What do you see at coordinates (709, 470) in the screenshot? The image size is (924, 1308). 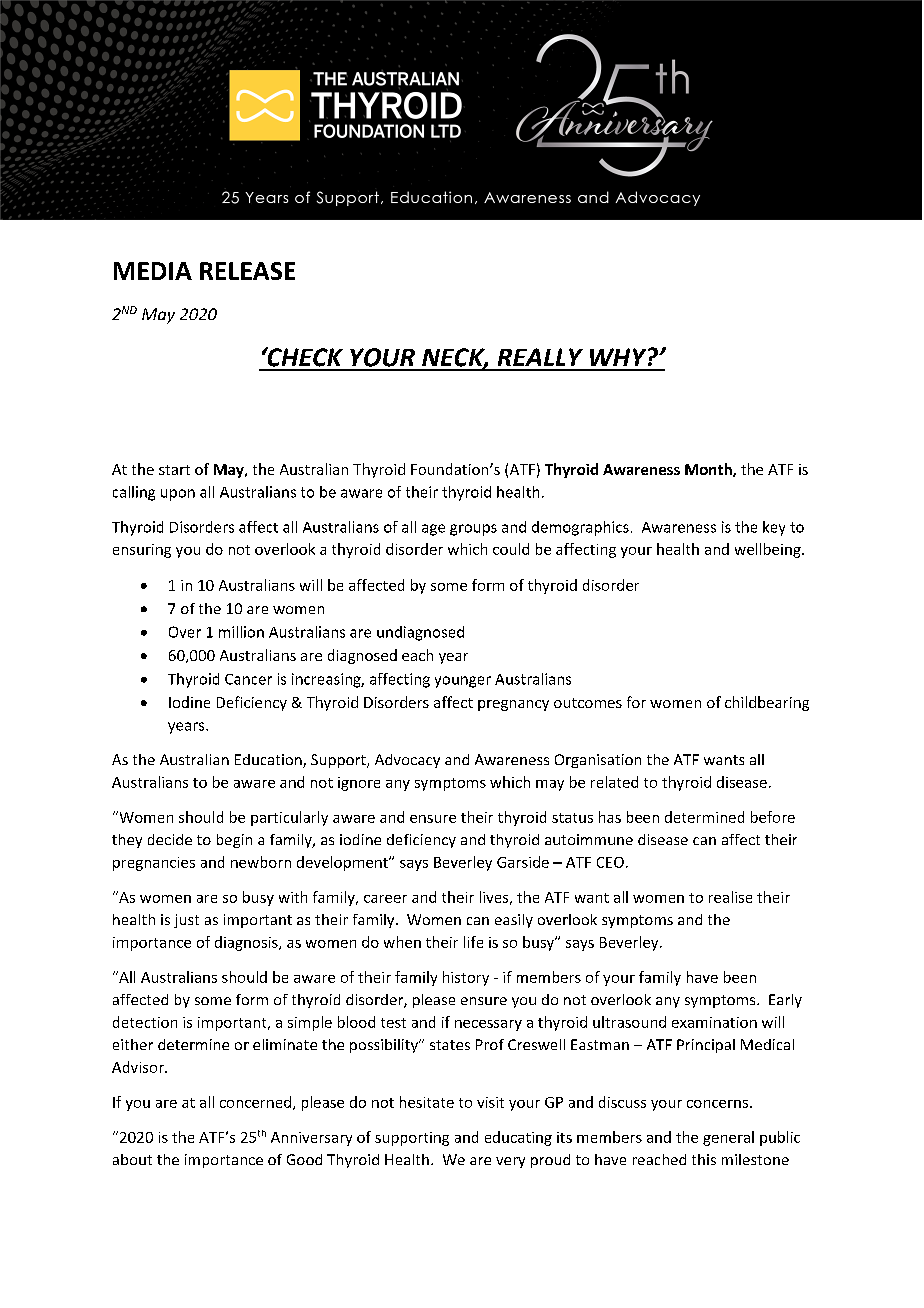 I see `Month` at bounding box center [709, 470].
